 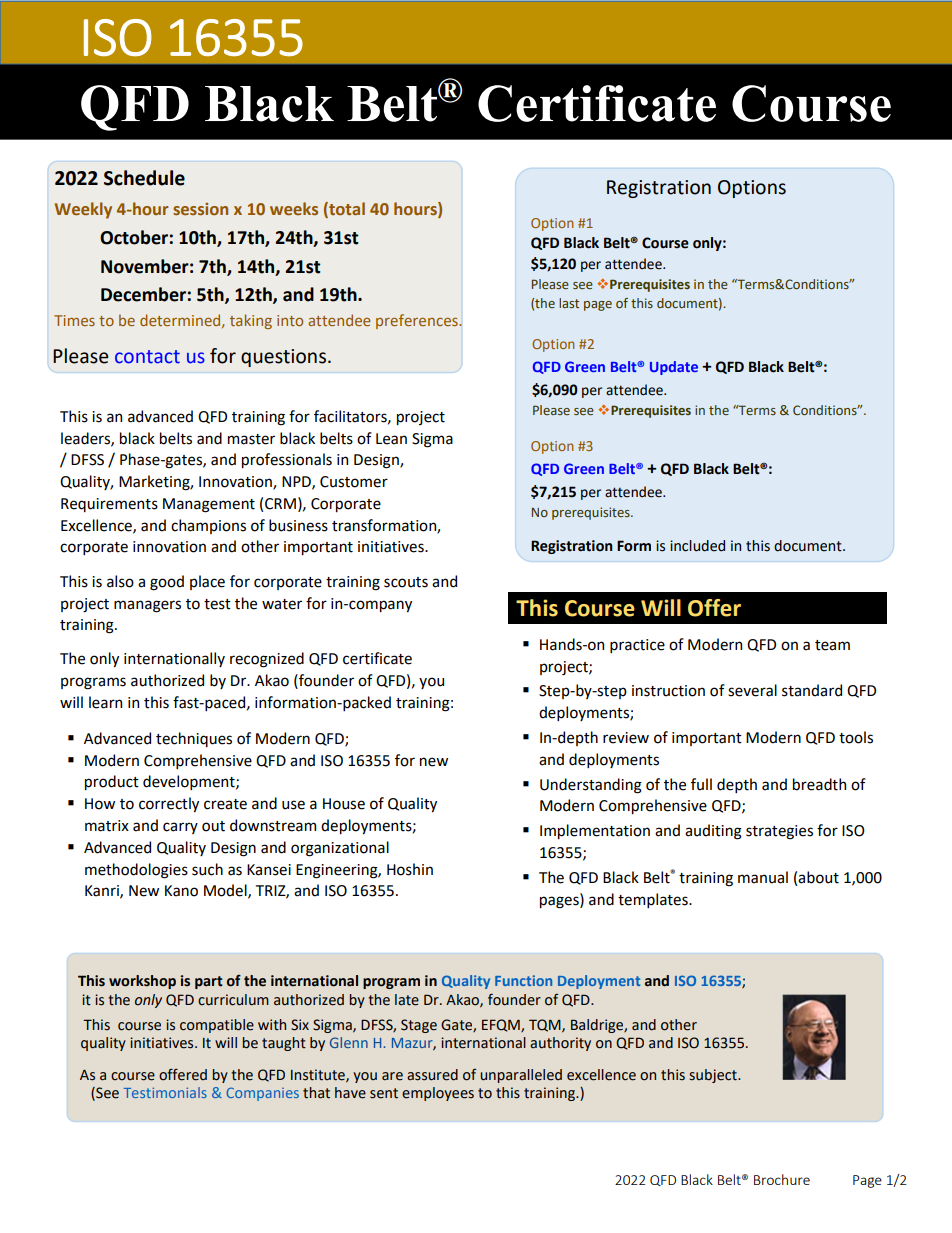 I want to click on last, so click(x=569, y=303).
